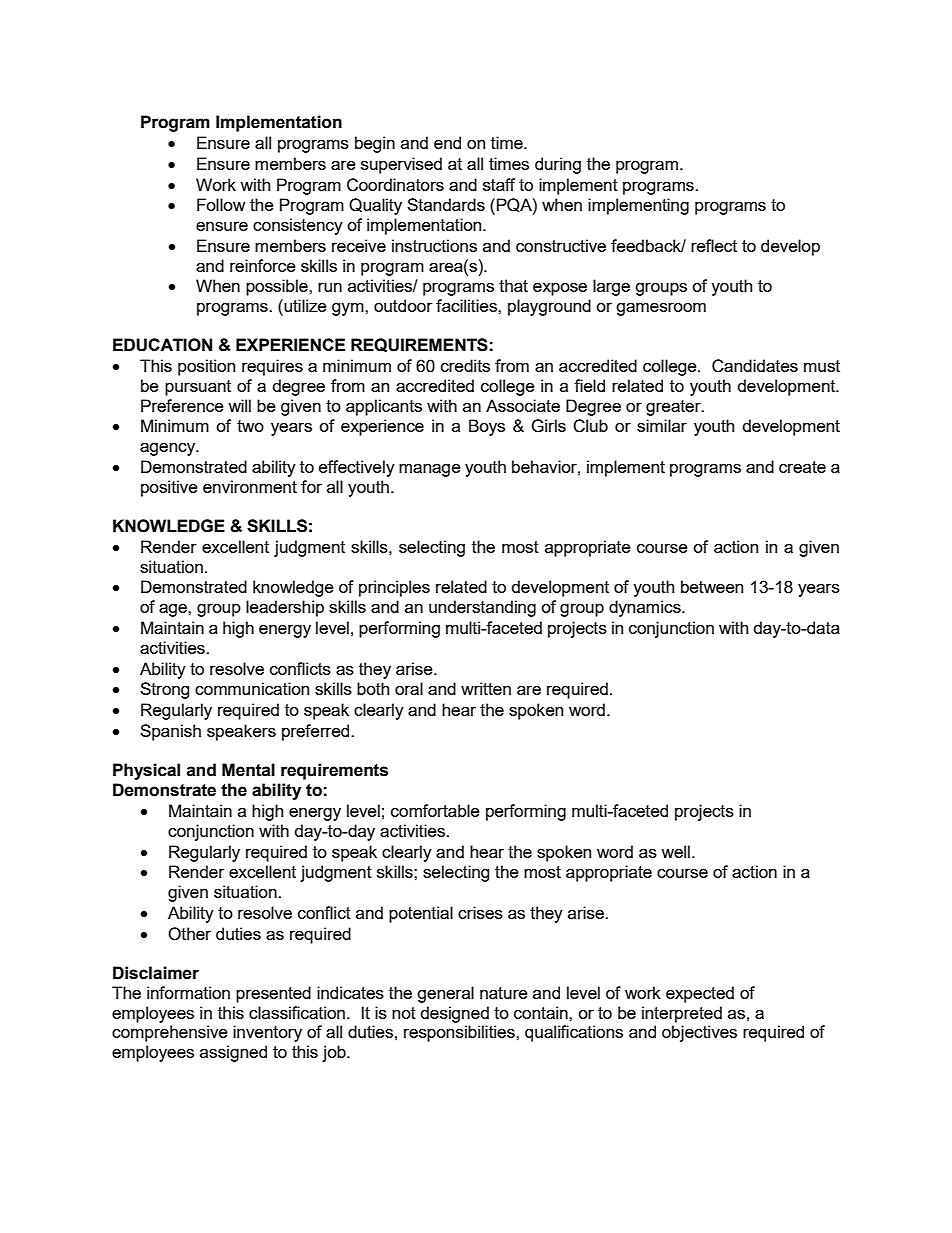 The height and width of the document is (1233, 952). What do you see at coordinates (499, 184) in the document?
I see `staff` at bounding box center [499, 184].
